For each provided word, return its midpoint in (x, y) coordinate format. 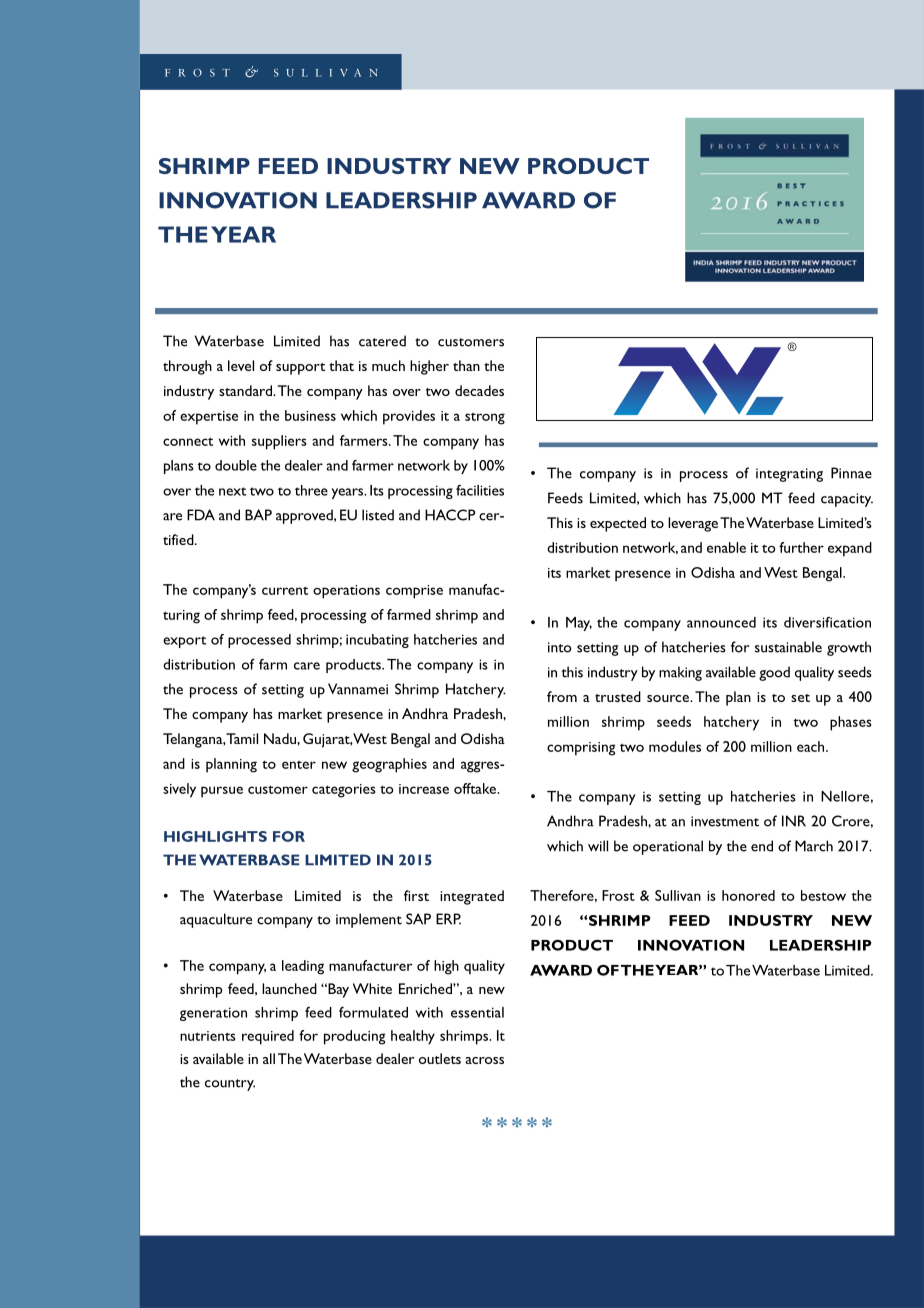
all (269, 1058)
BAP (258, 515)
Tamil (241, 738)
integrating (789, 475)
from (562, 696)
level (241, 365)
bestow (823, 895)
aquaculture (216, 920)
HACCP (450, 515)
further (801, 547)
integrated (472, 897)
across (484, 1060)
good (774, 673)
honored (748, 895)
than (466, 365)
